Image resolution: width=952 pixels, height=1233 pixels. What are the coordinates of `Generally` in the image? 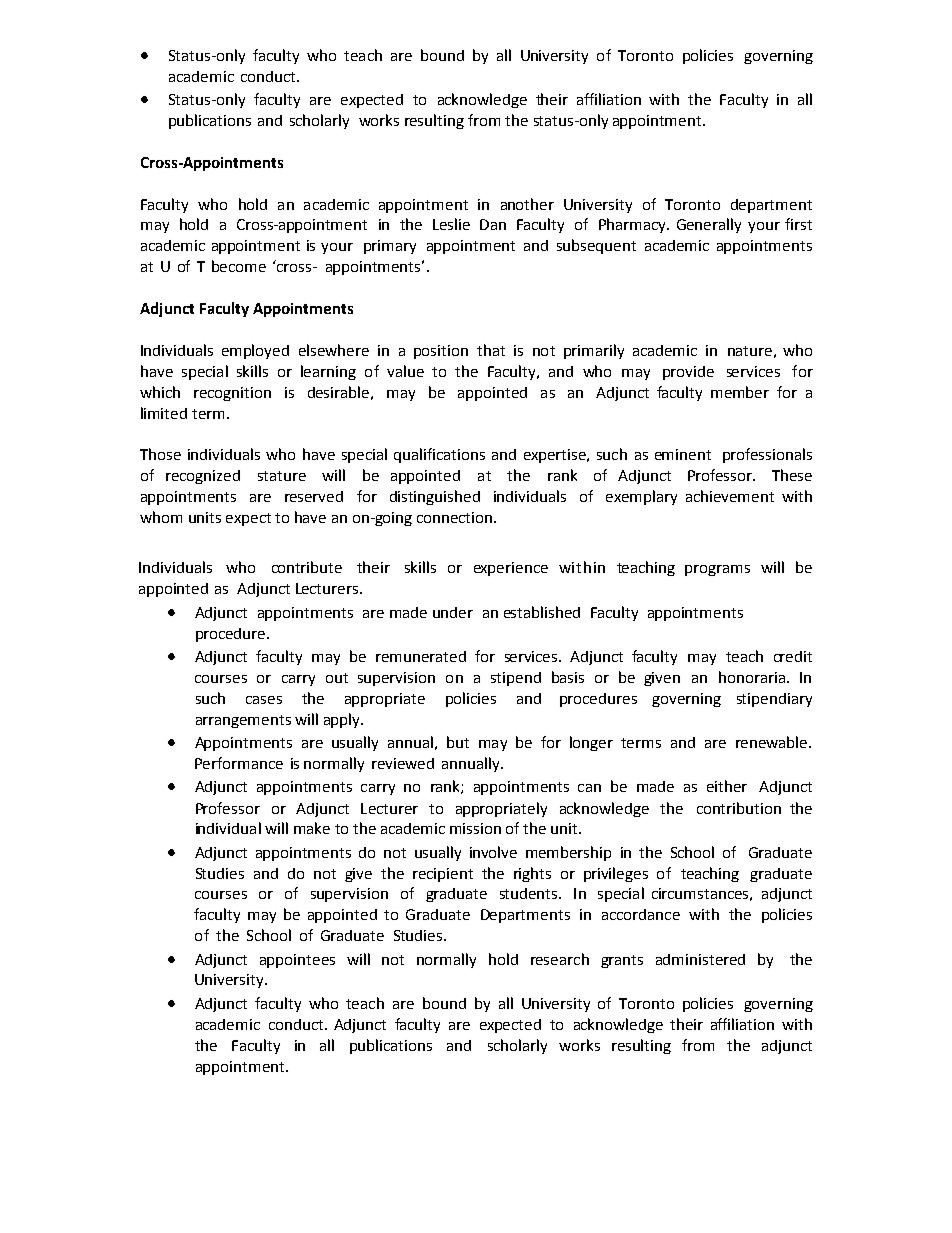 It's located at (709, 225).
